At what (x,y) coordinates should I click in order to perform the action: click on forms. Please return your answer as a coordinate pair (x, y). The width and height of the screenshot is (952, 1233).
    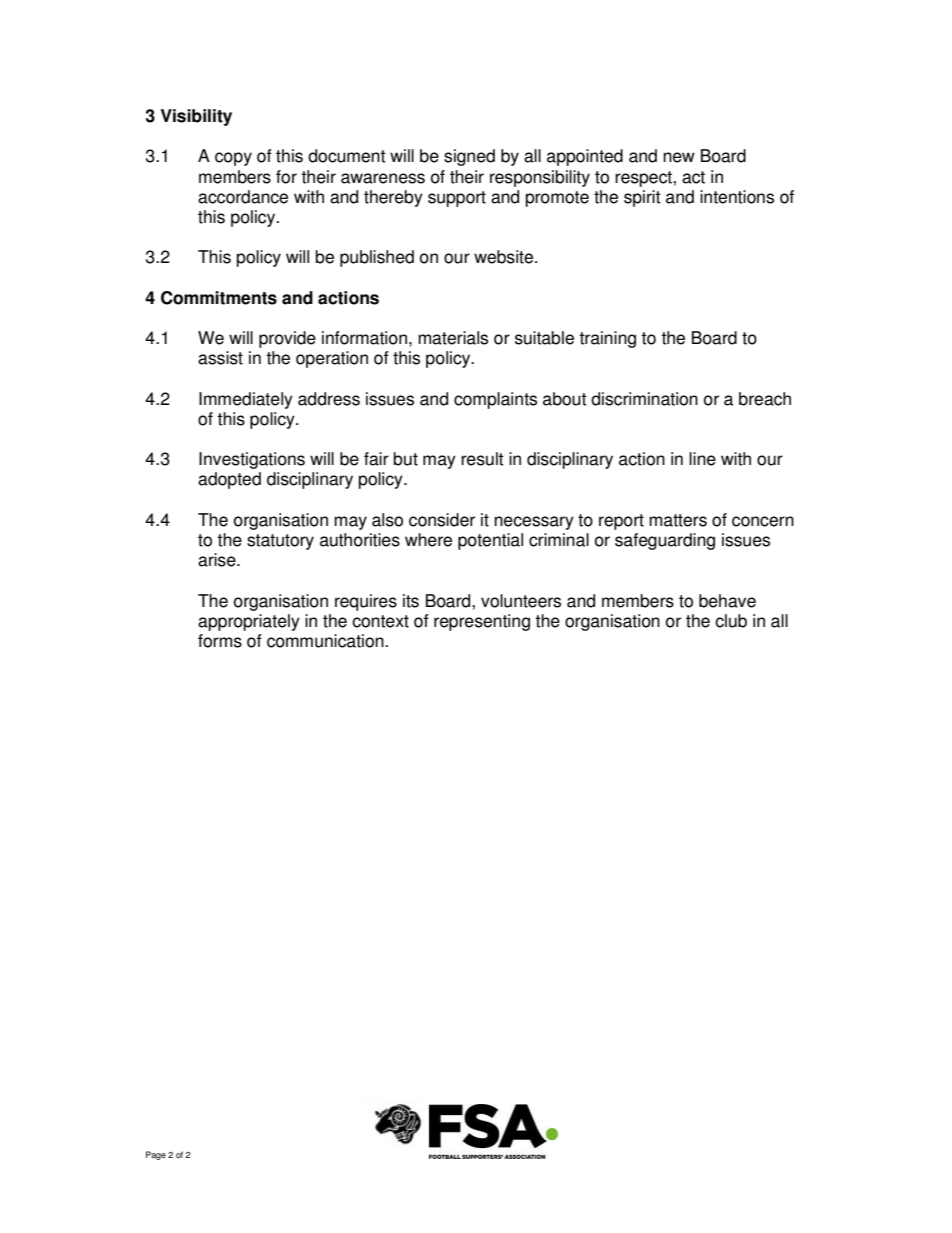
    Looking at the image, I should click on (220, 641).
